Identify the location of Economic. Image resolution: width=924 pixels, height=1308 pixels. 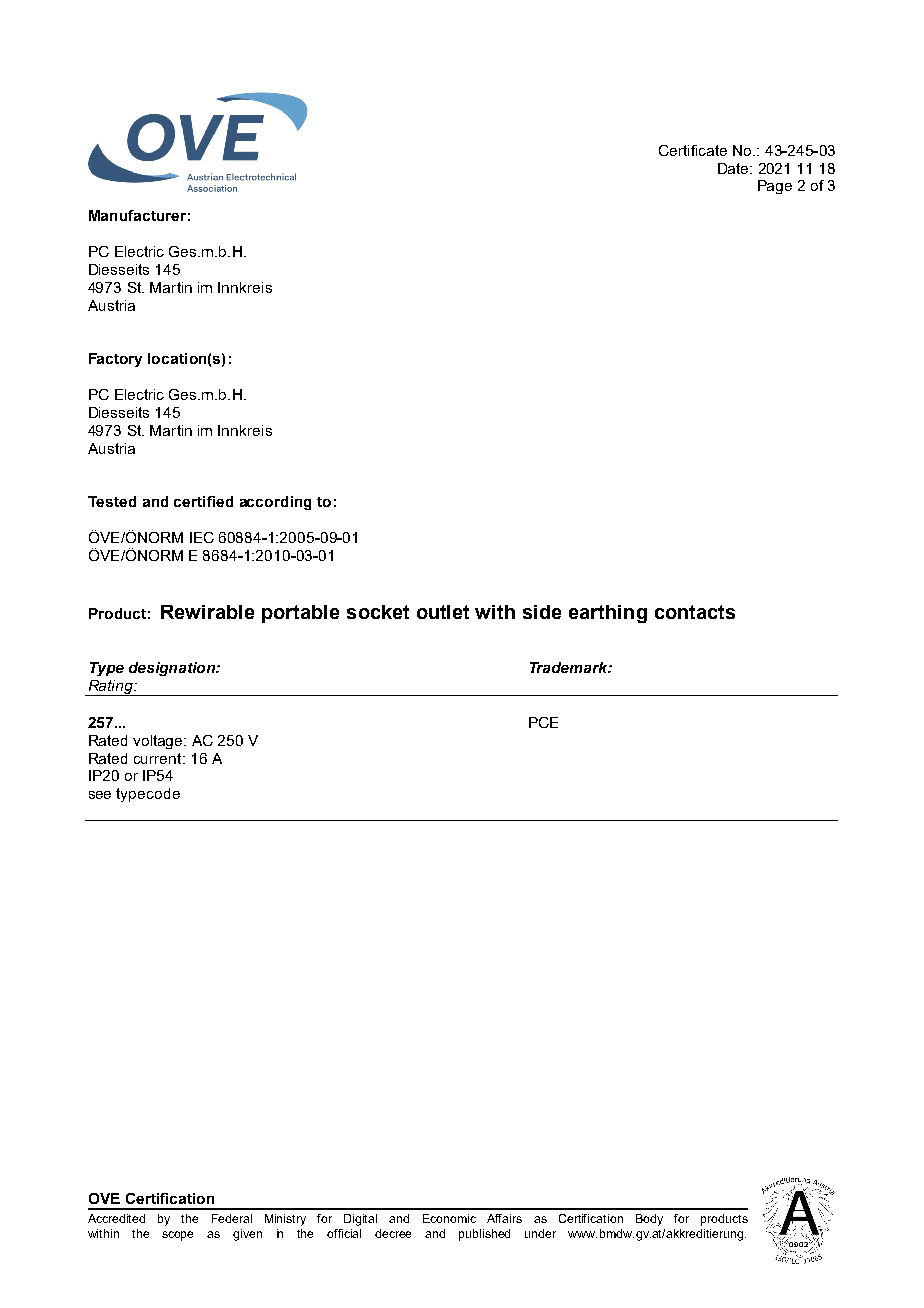
(449, 1218).
